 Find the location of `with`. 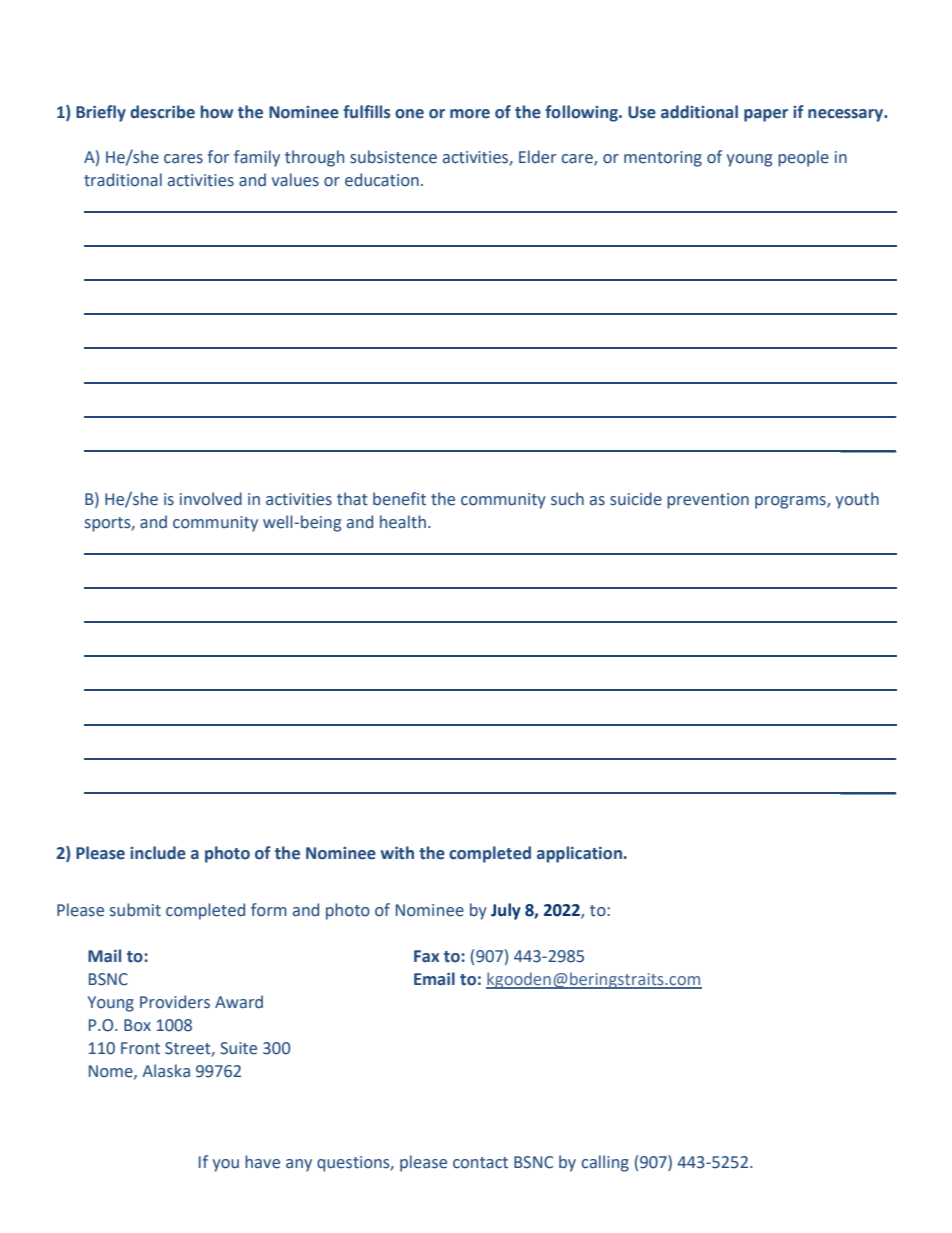

with is located at coordinates (397, 853).
